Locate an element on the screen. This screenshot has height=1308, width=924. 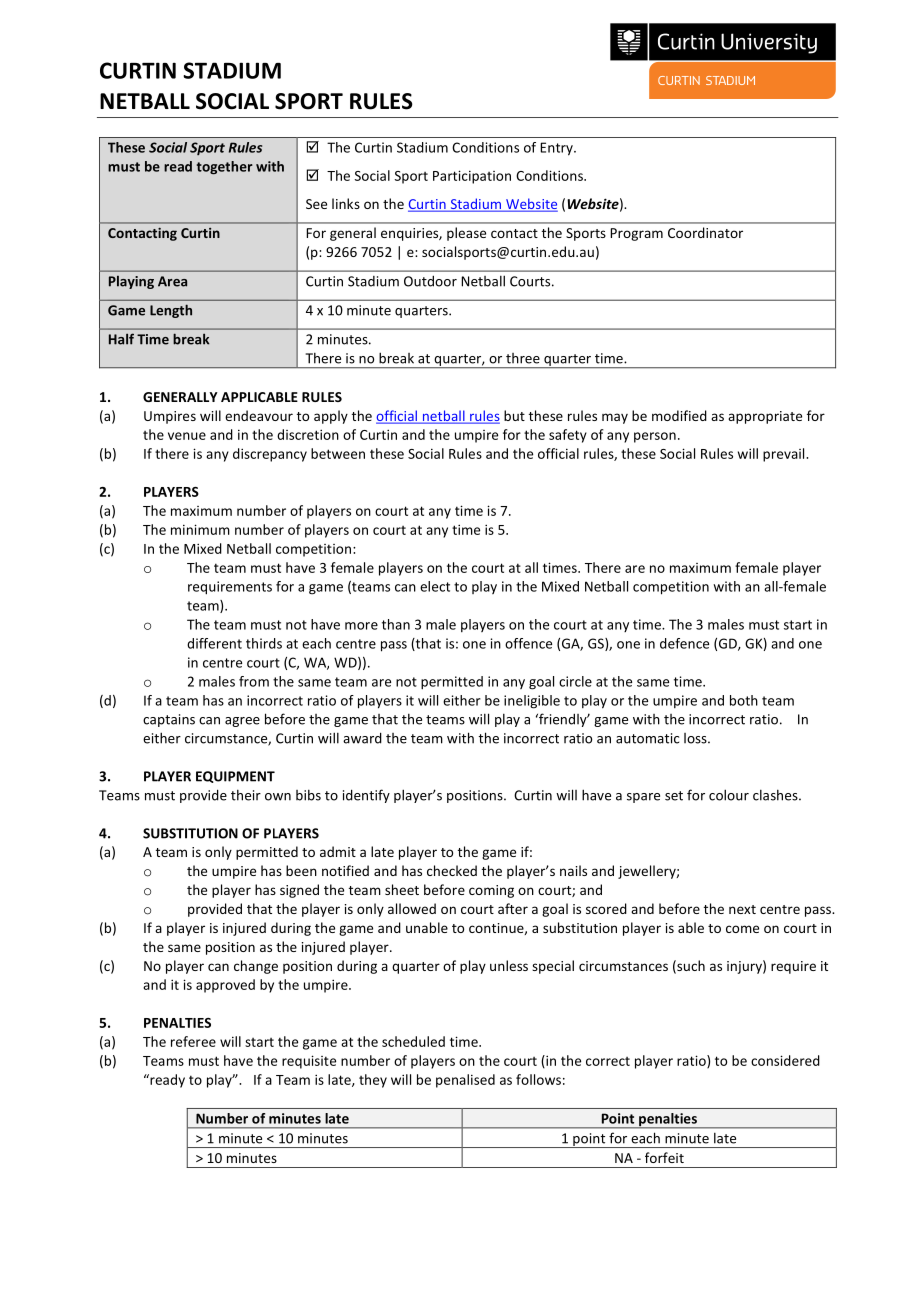
Participation is located at coordinates (472, 177).
